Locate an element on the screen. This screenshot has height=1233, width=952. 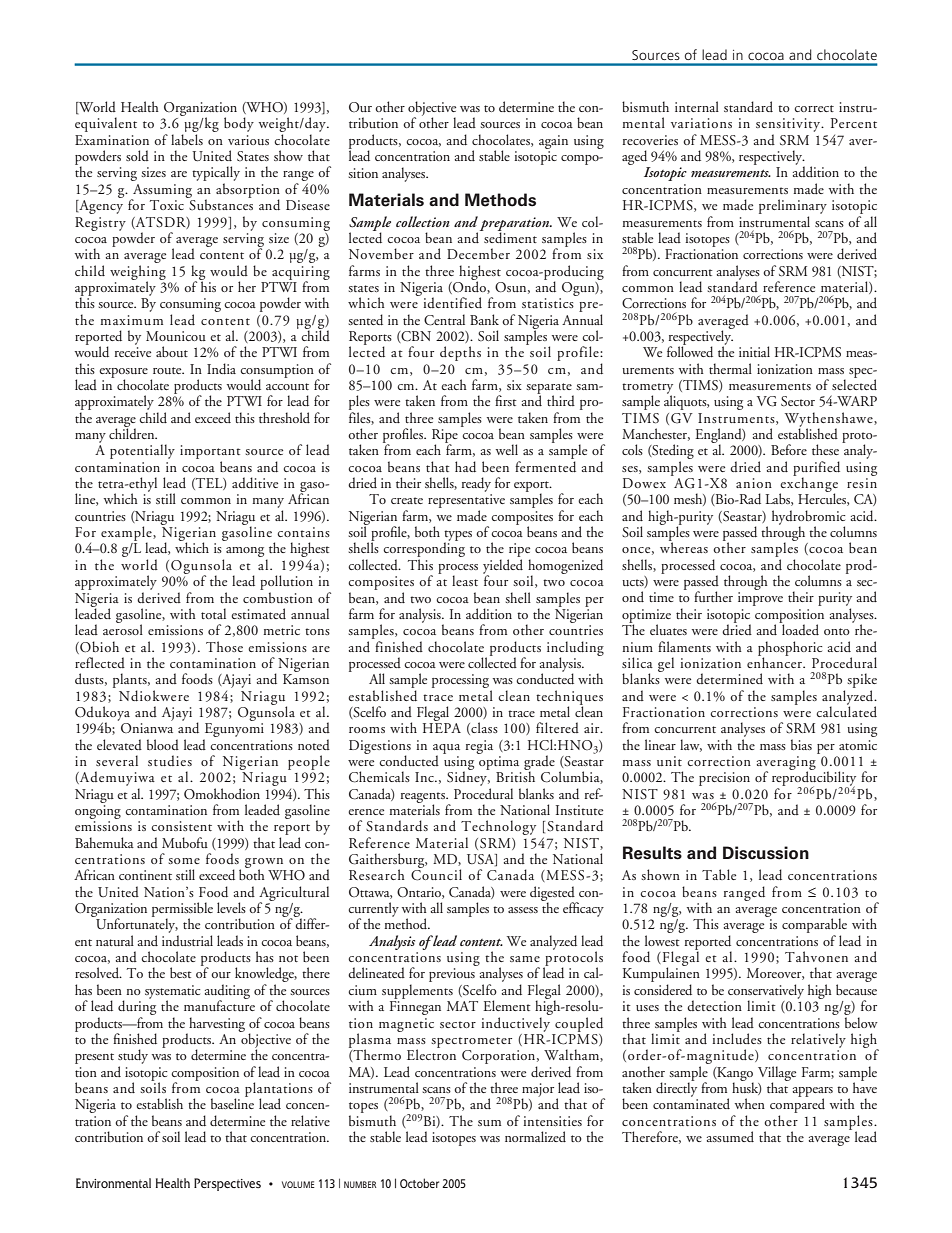
least is located at coordinates (465, 580).
